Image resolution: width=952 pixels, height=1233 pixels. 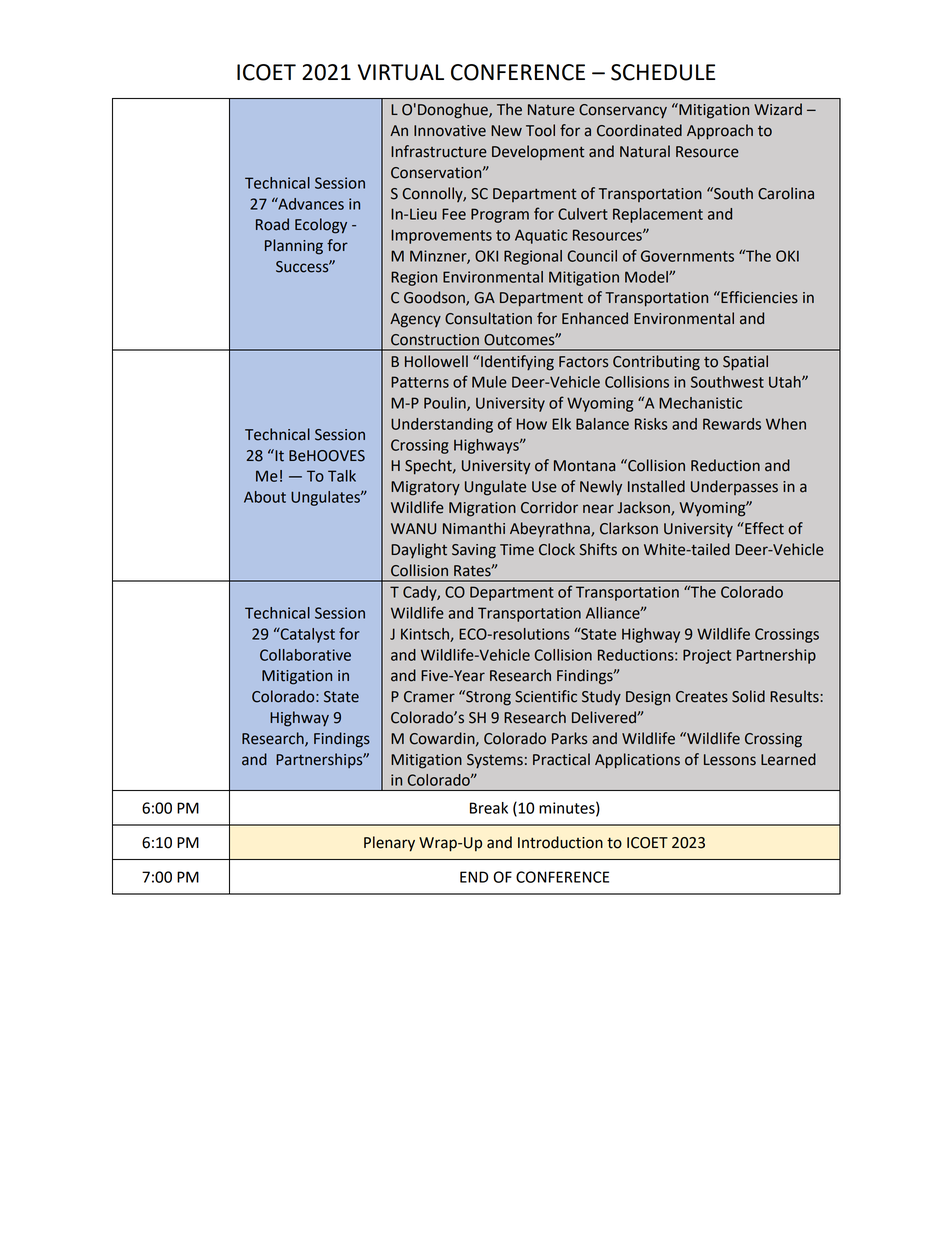 I want to click on Introduction, so click(x=560, y=842).
